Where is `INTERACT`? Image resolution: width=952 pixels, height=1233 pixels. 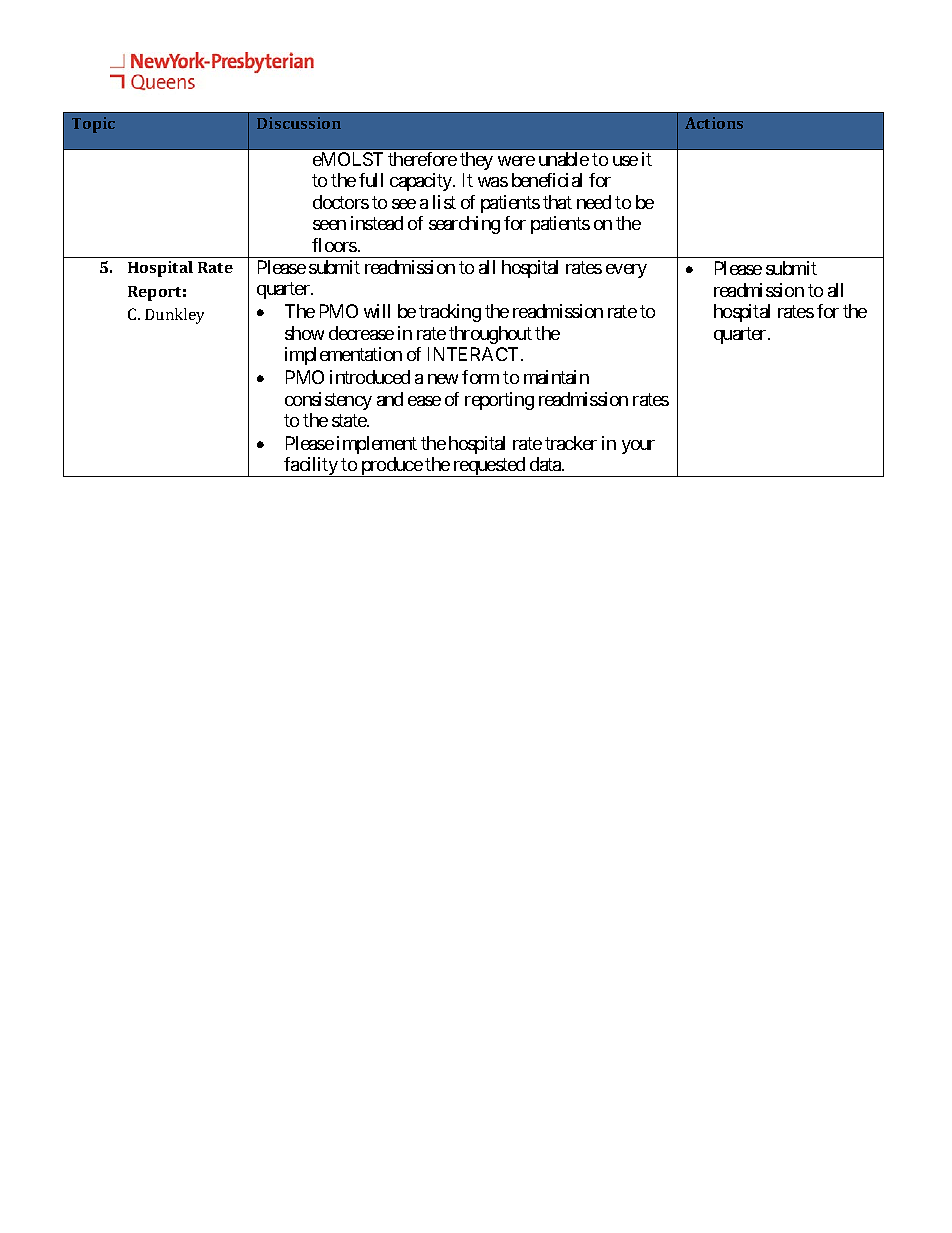
INTERACT is located at coordinates (473, 354).
